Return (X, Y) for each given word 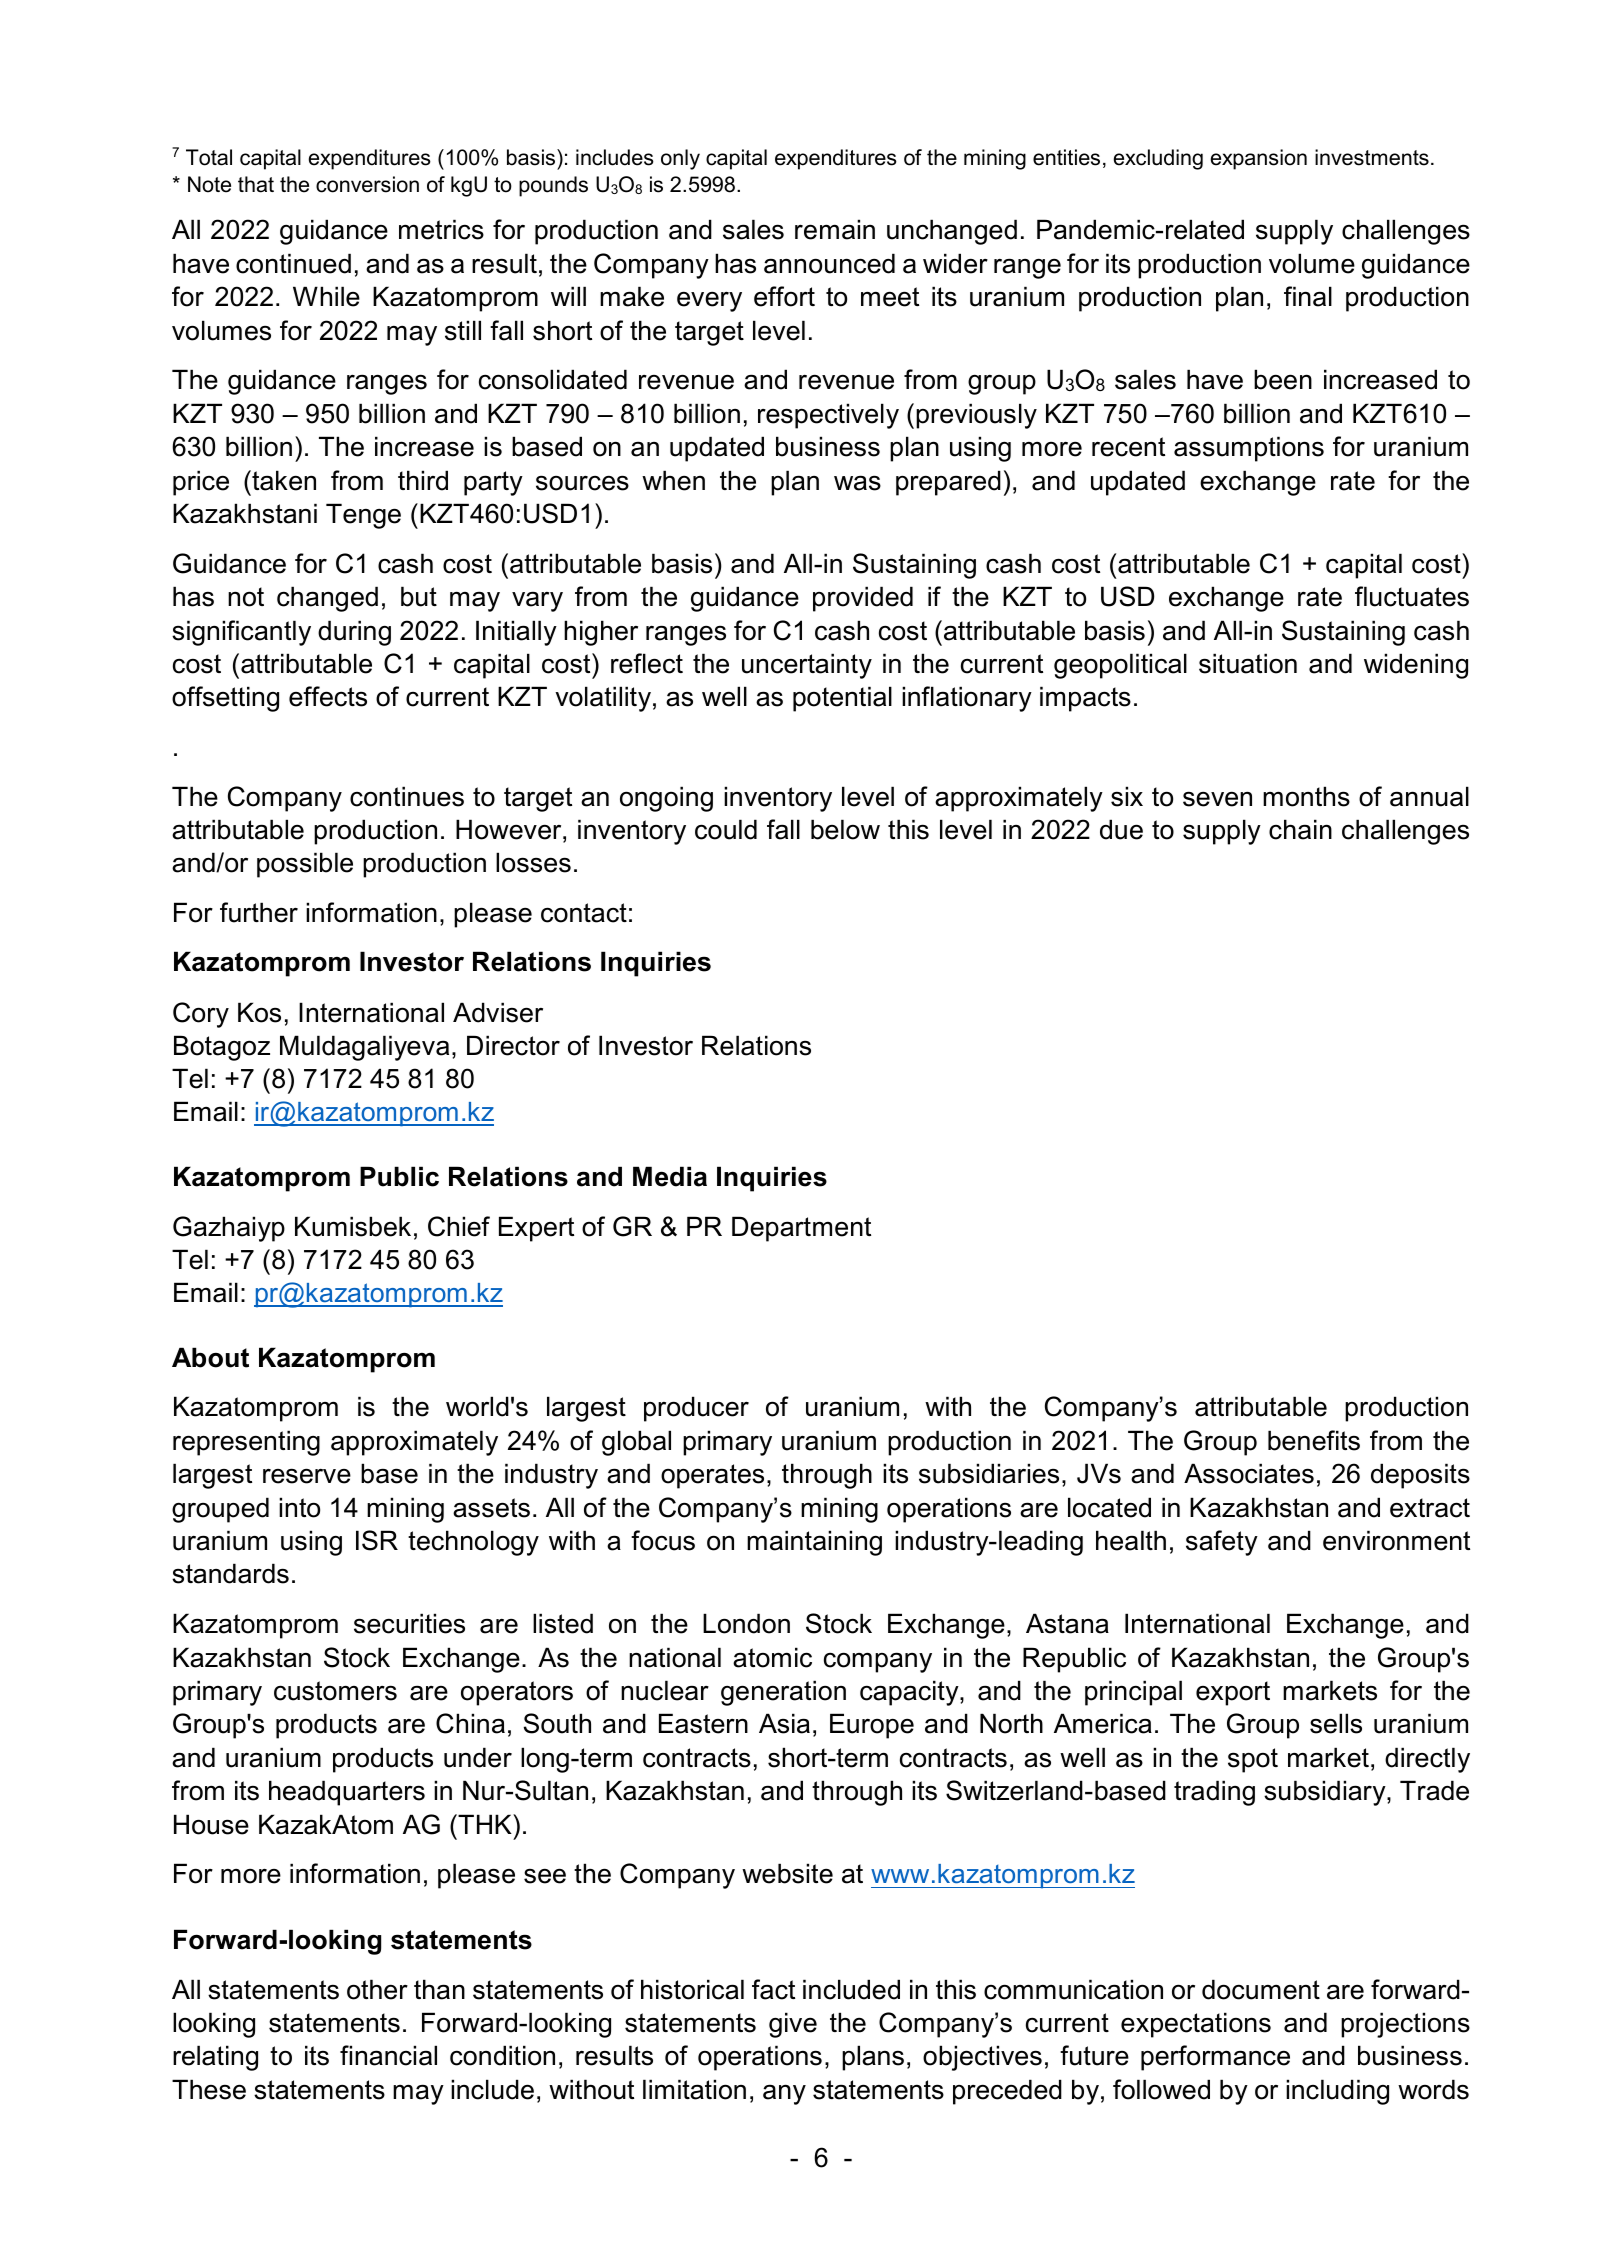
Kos (259, 1012)
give (793, 2025)
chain (1300, 829)
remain (835, 229)
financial (388, 2055)
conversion (367, 184)
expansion (1259, 159)
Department (801, 1229)
